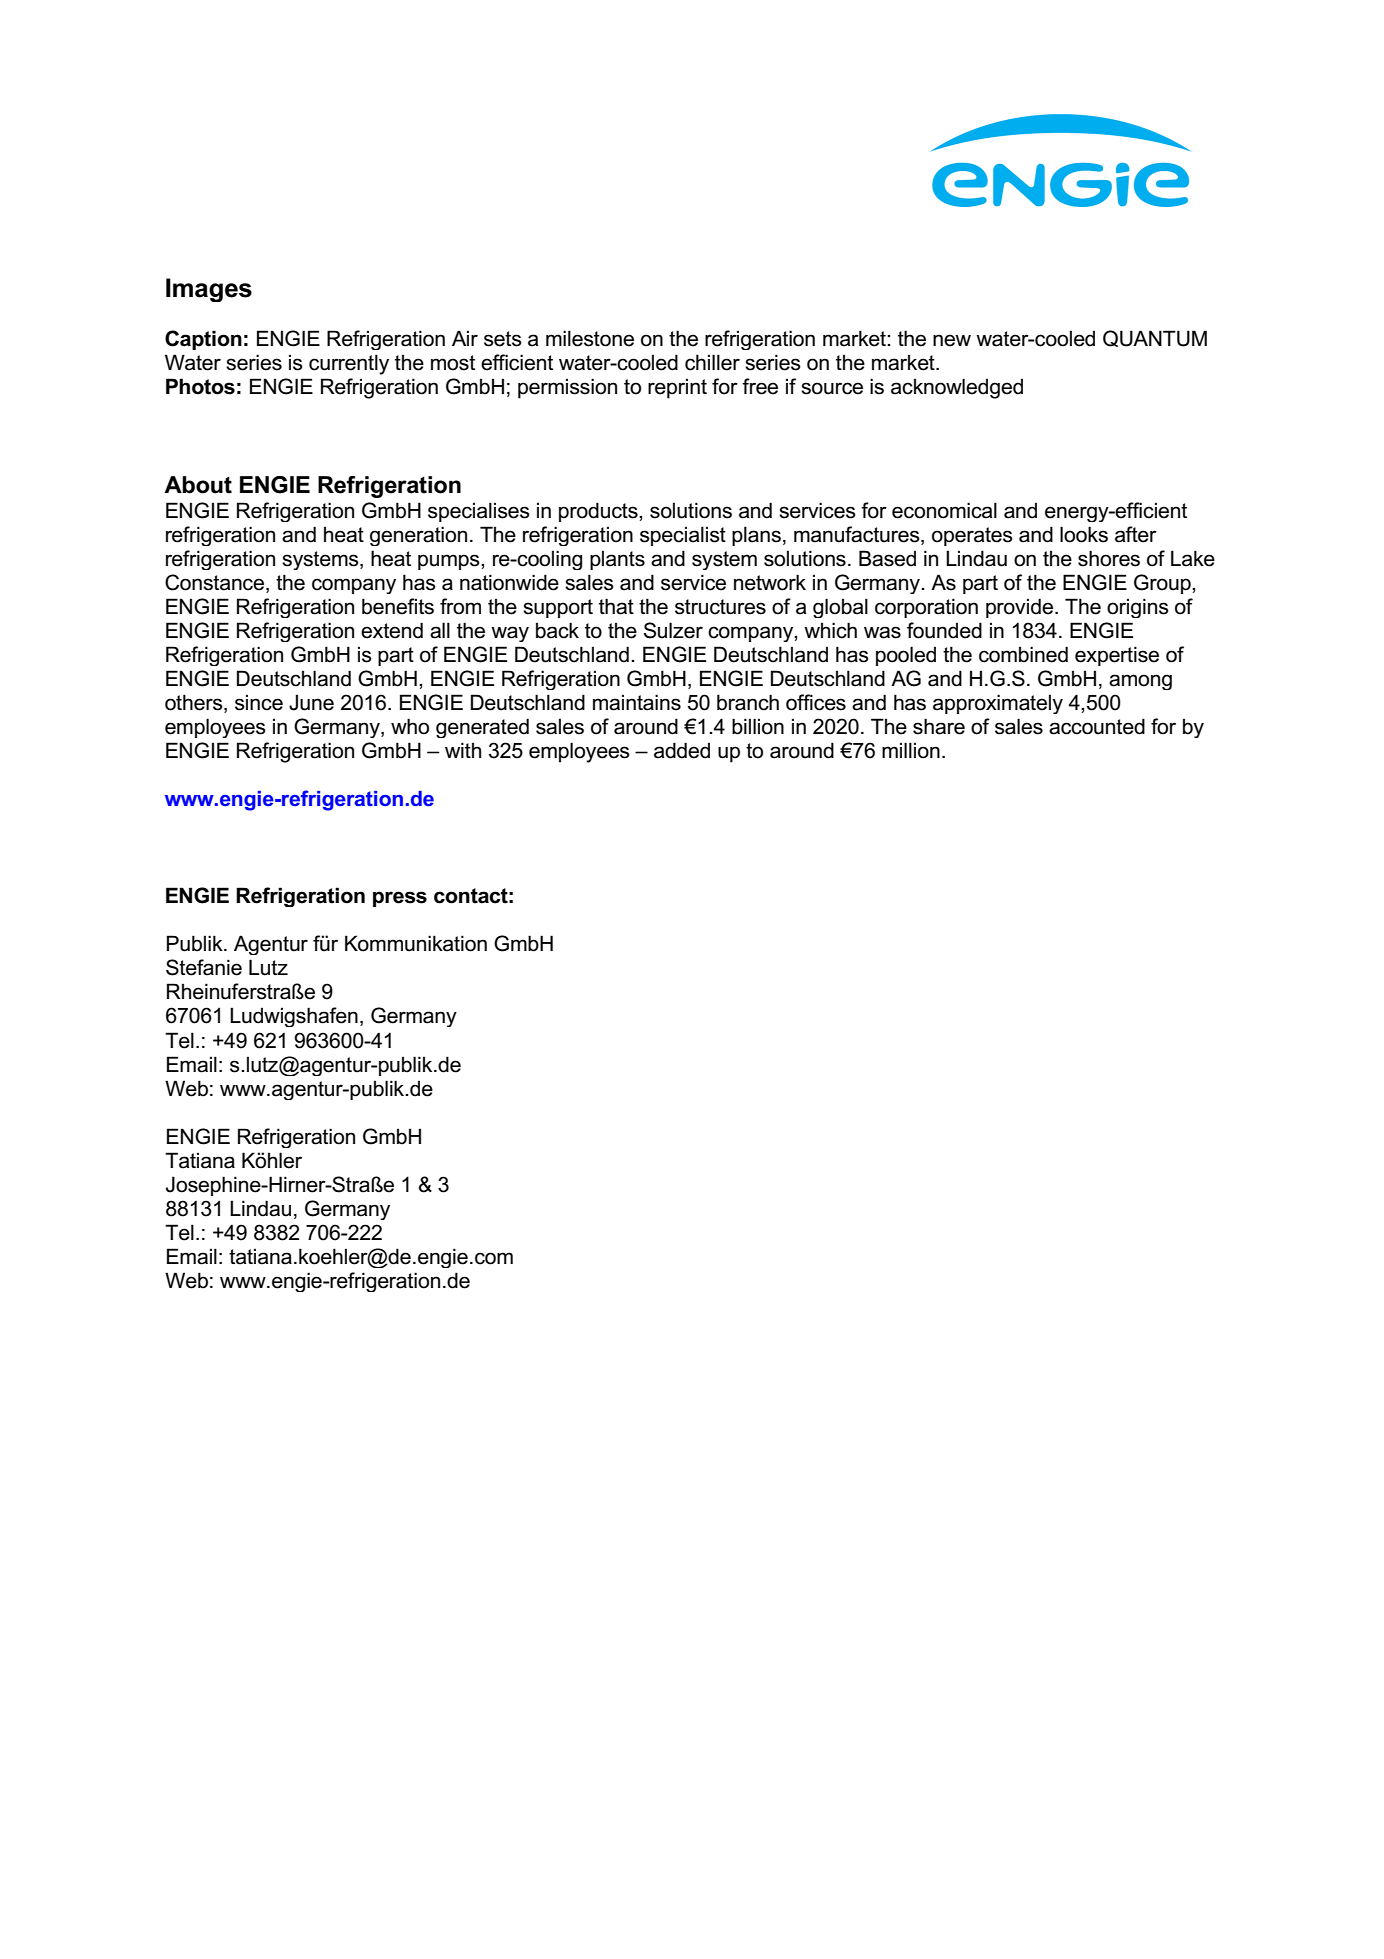 The height and width of the screenshot is (1959, 1384). I want to click on QUANTUM, so click(1155, 338).
